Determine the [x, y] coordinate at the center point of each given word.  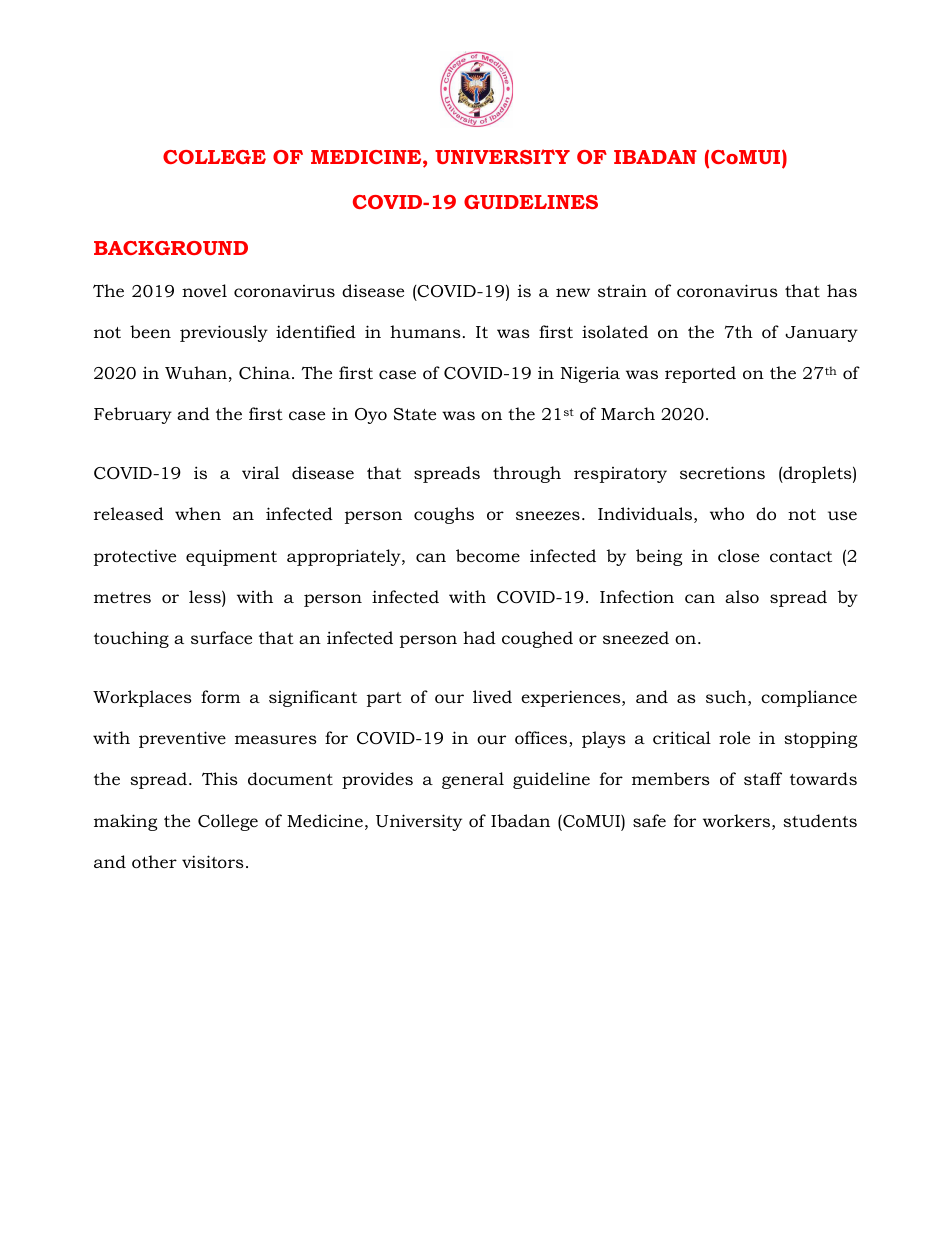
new [573, 292]
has [842, 290]
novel [204, 290]
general [473, 780]
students [820, 820]
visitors [213, 861]
